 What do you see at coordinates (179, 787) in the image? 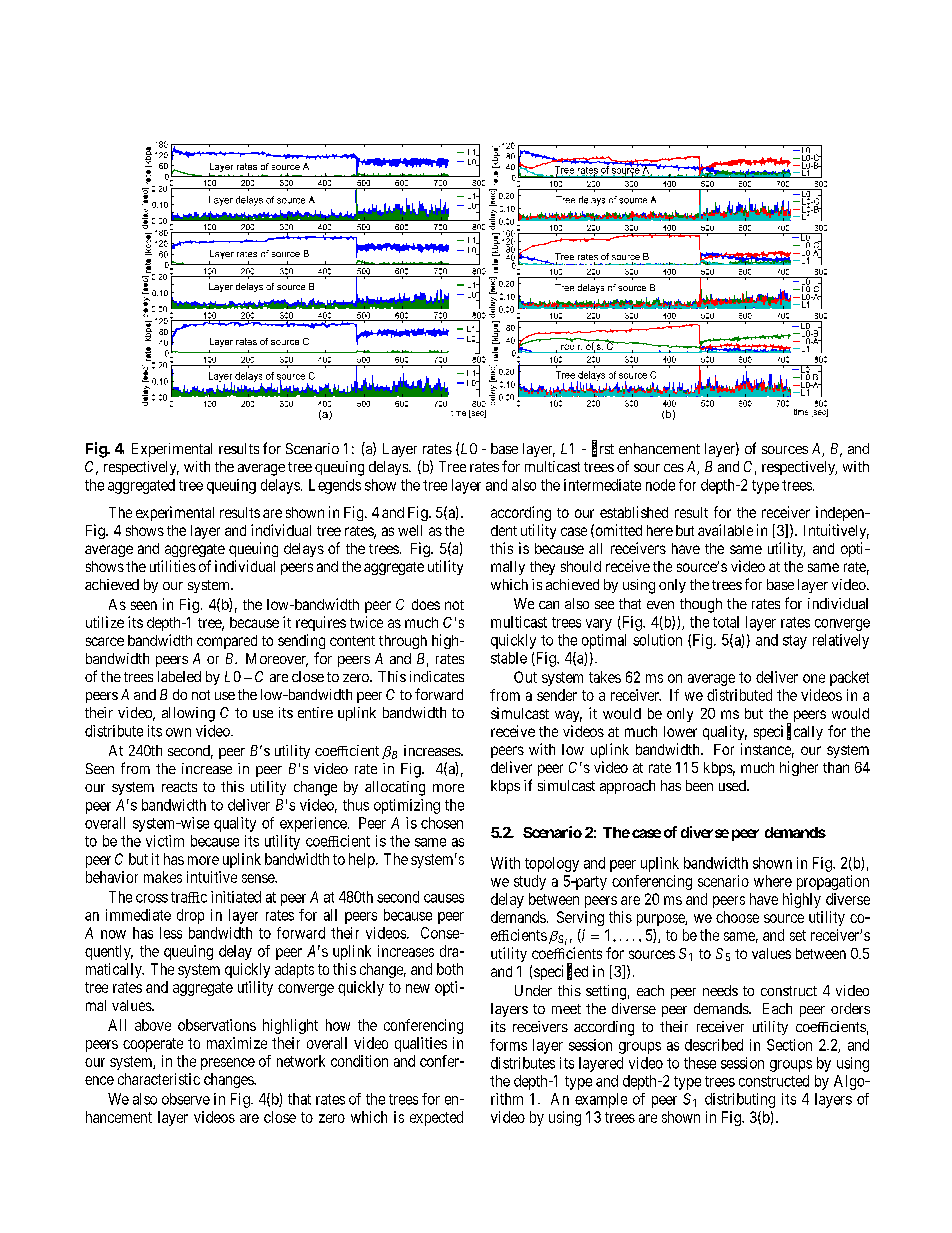
I see `reacts` at bounding box center [179, 787].
